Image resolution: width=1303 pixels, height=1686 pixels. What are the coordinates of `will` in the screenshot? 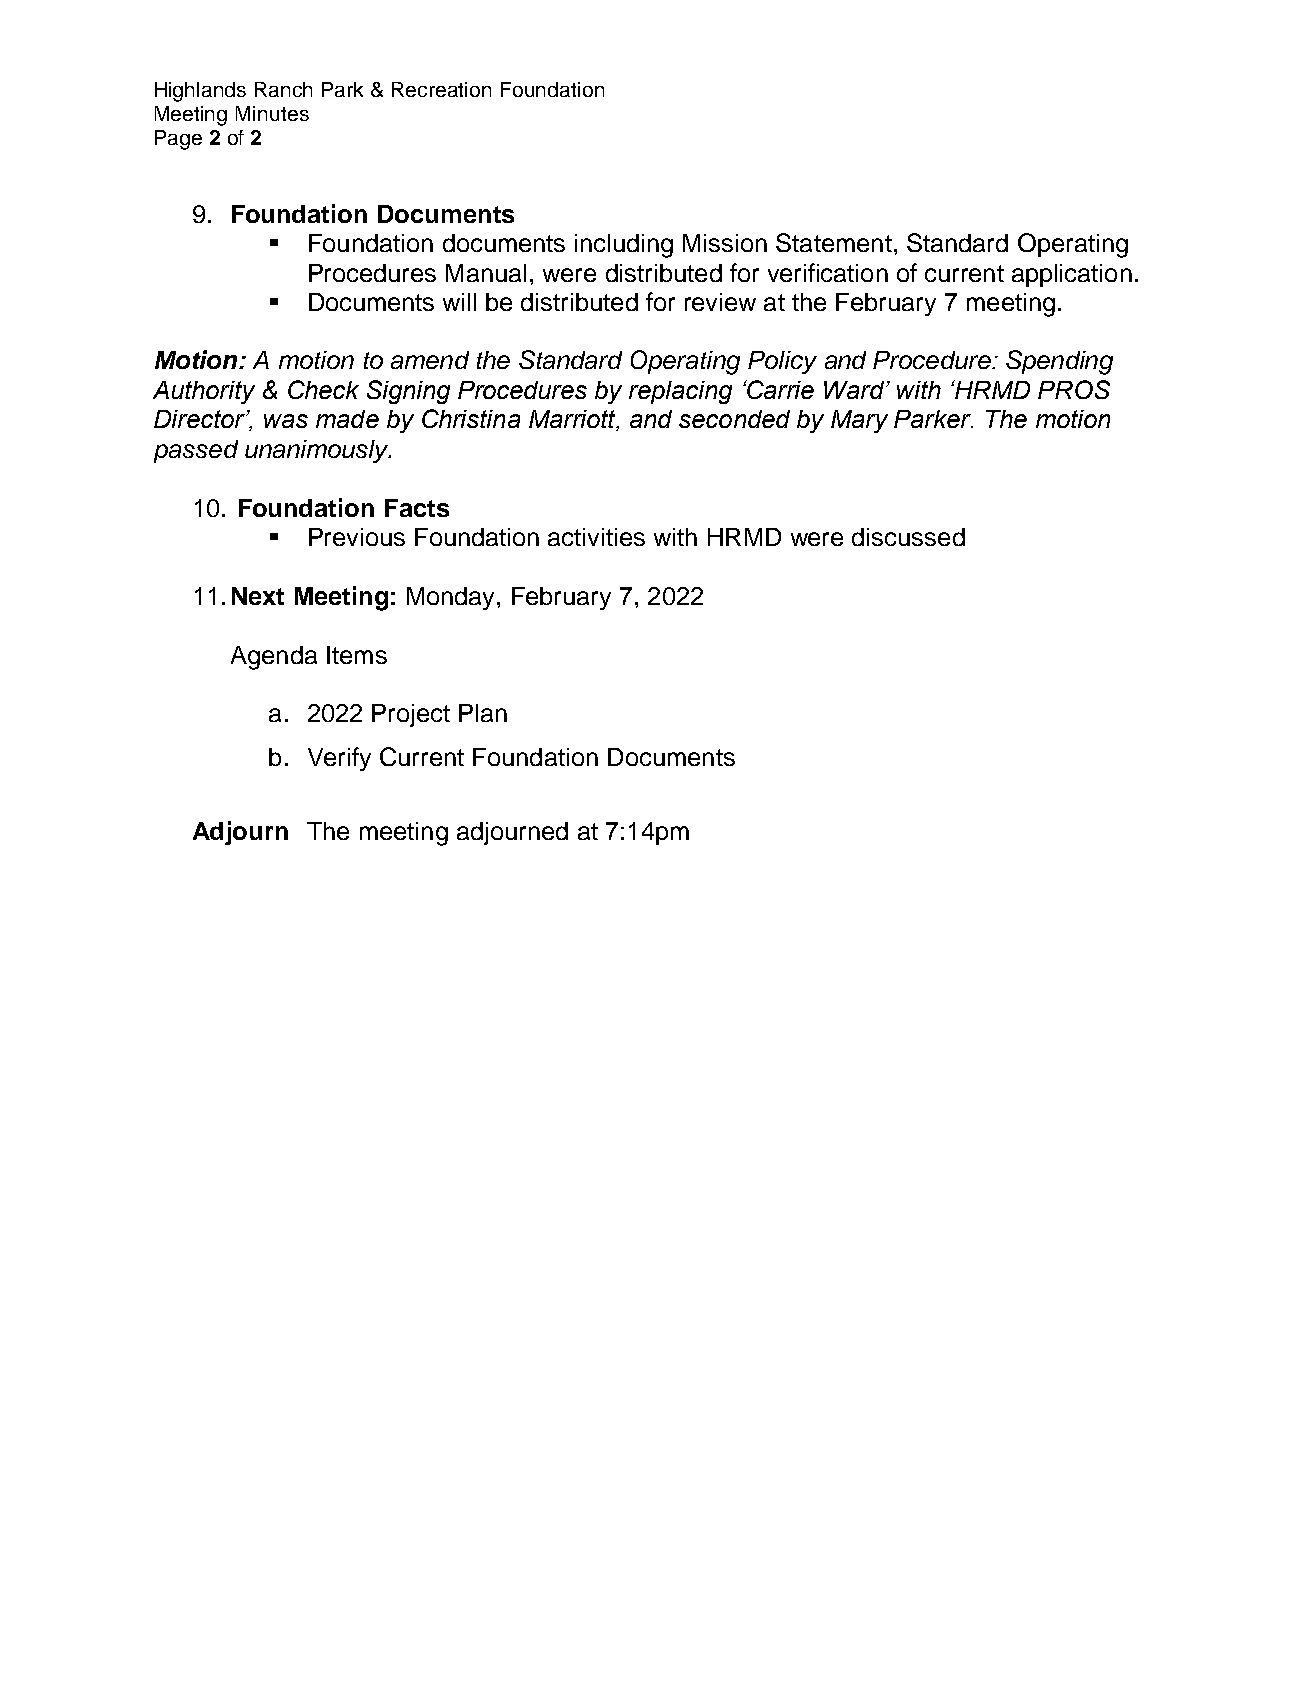 It's located at (459, 302).
